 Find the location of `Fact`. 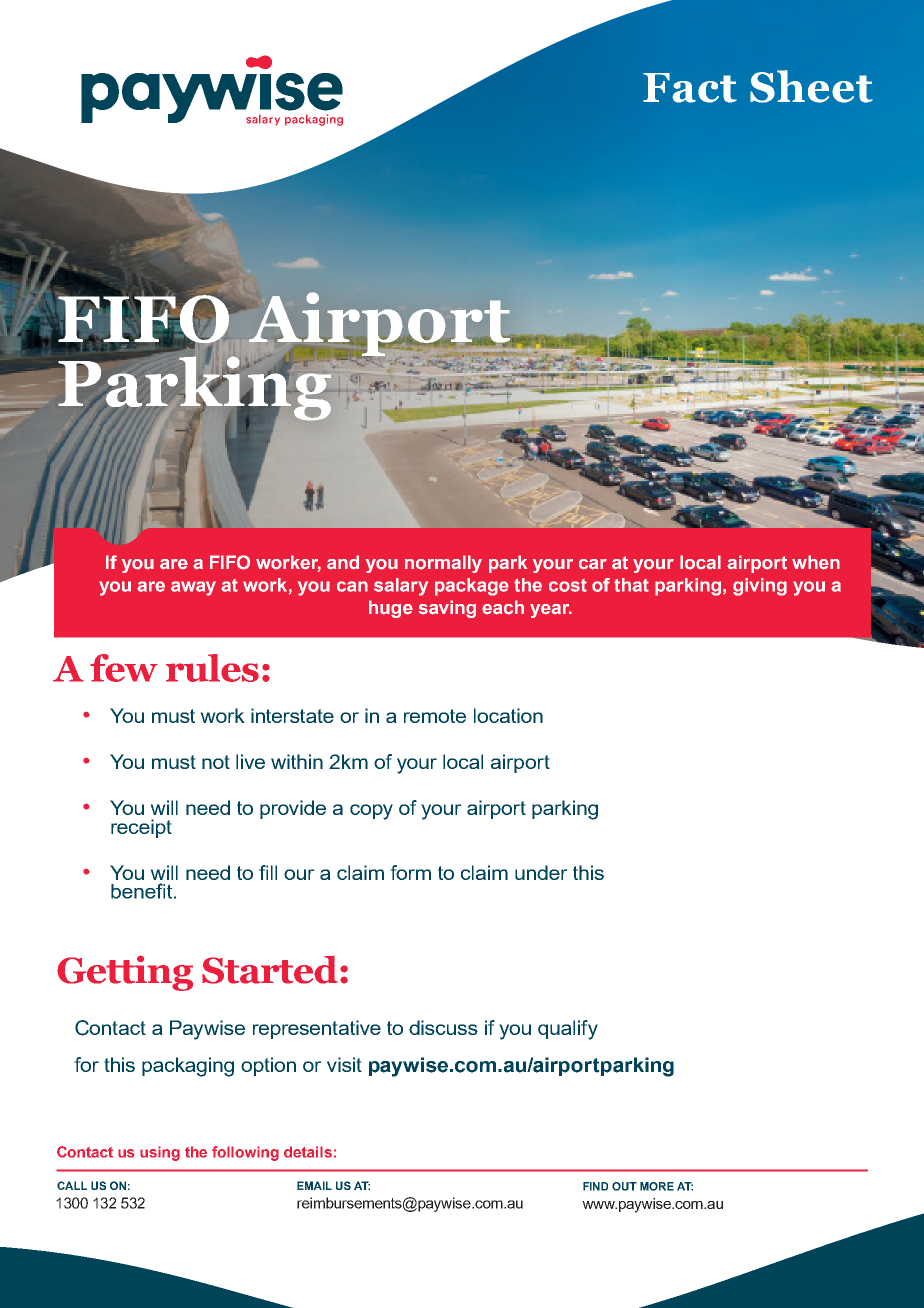

Fact is located at coordinates (690, 88).
